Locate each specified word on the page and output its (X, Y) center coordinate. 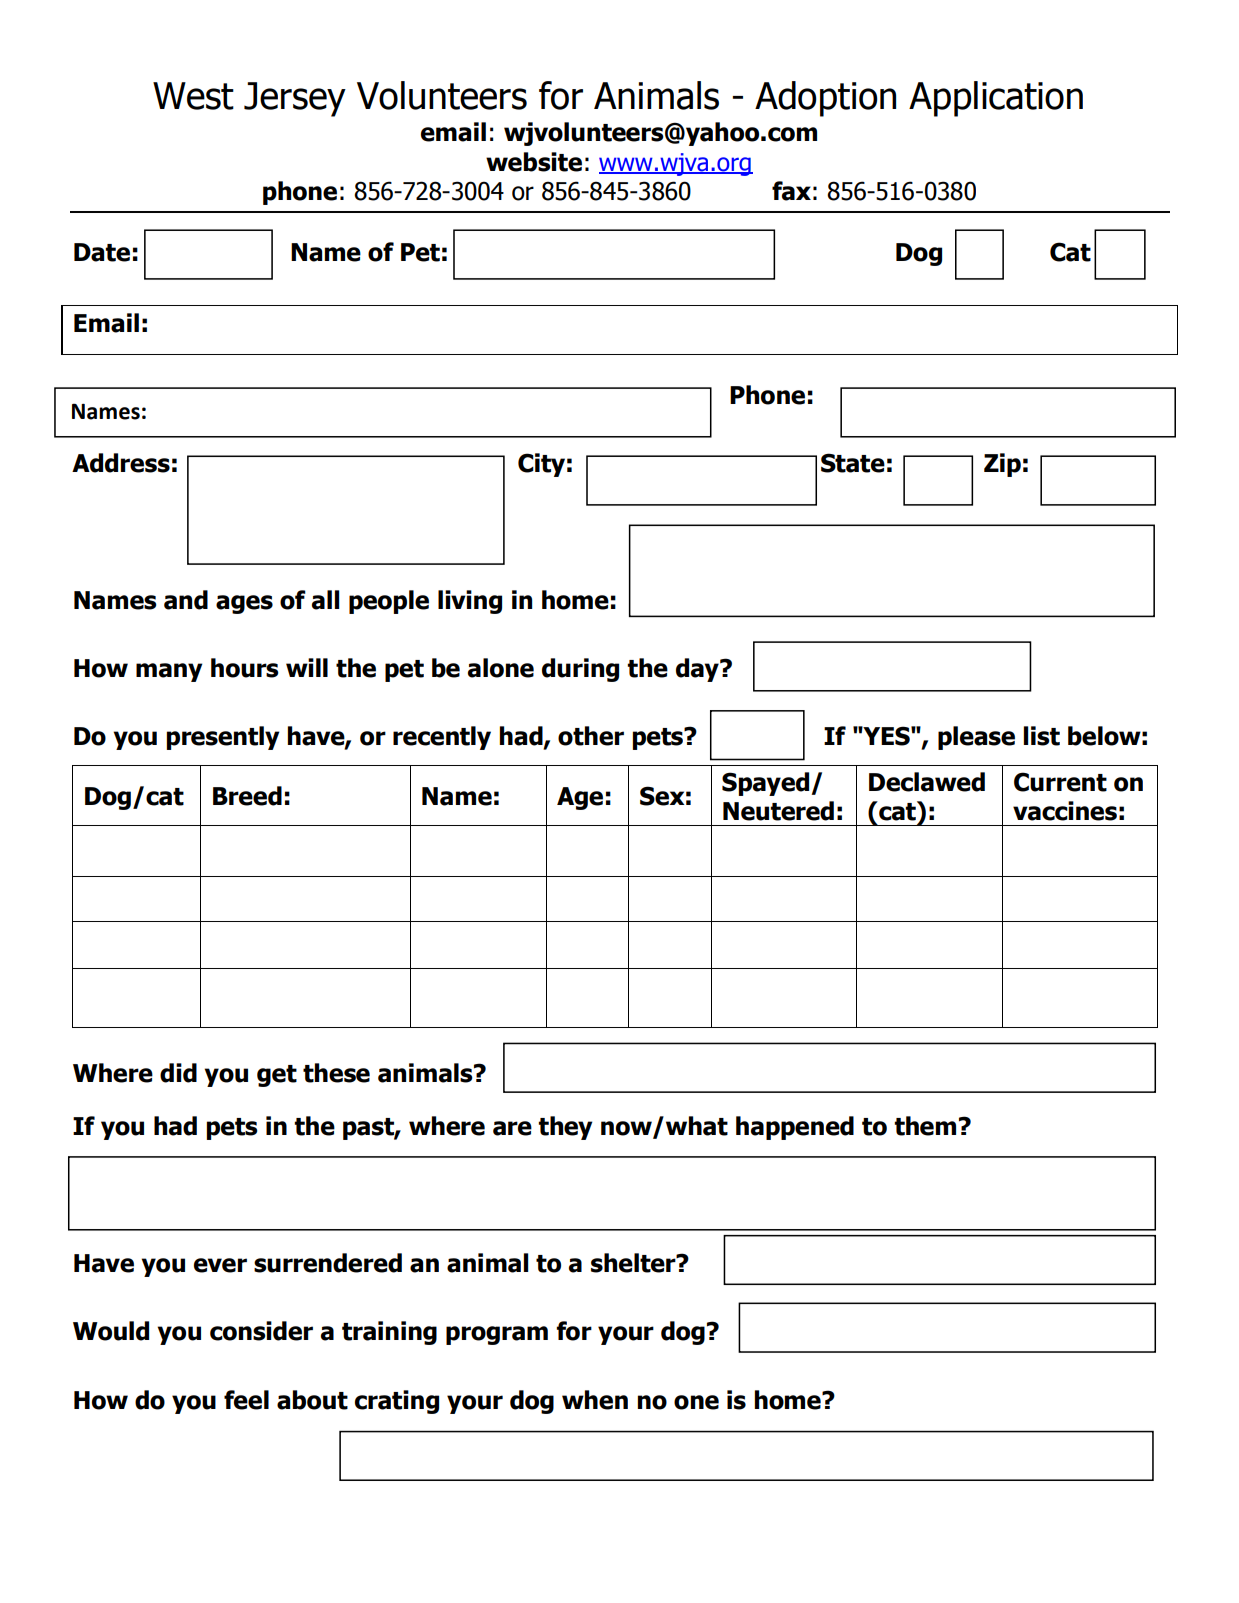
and (186, 600)
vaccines (1065, 811)
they (565, 1128)
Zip (1002, 465)
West (193, 96)
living (470, 602)
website (534, 162)
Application (996, 99)
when (595, 1400)
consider (261, 1331)
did (178, 1073)
